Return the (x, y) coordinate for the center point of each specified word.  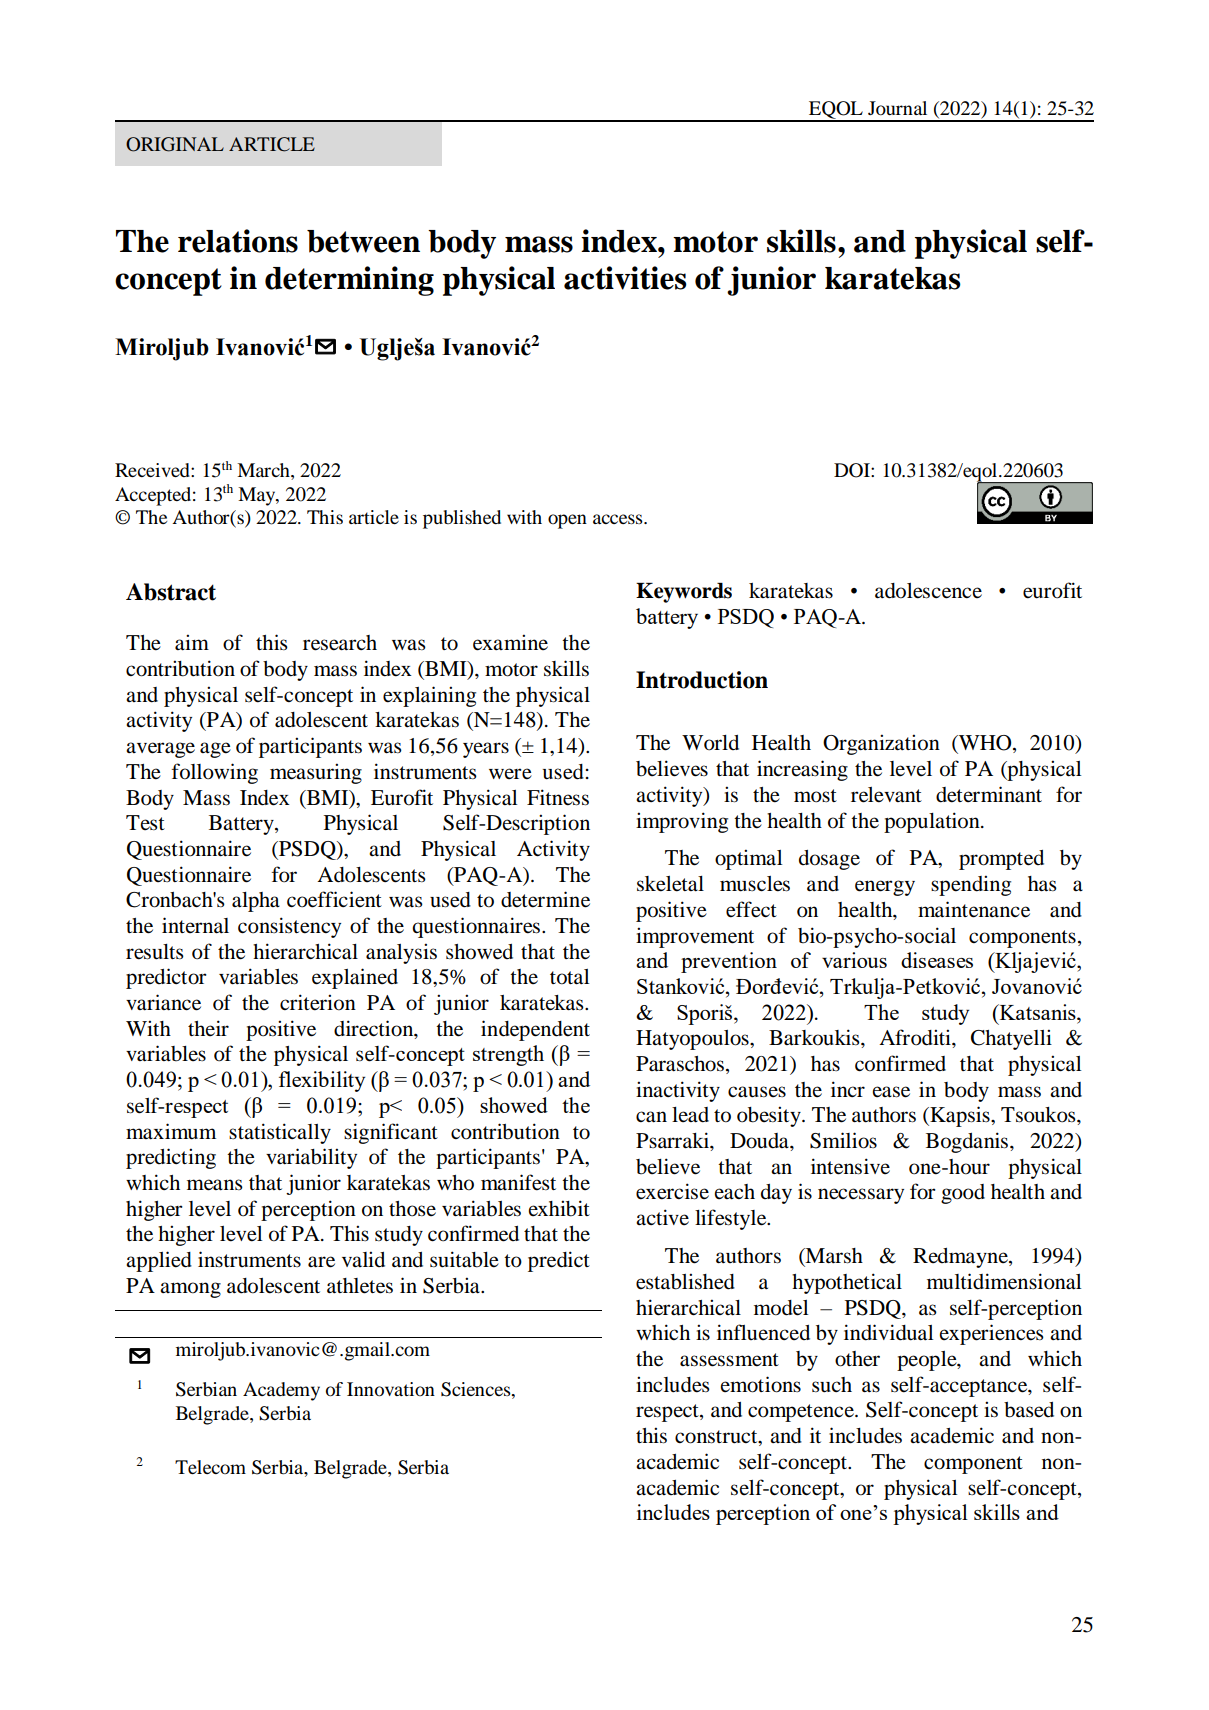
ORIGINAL (175, 144)
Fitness (558, 797)
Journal (897, 108)
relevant (886, 795)
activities (625, 278)
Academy (281, 1391)
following (215, 773)
